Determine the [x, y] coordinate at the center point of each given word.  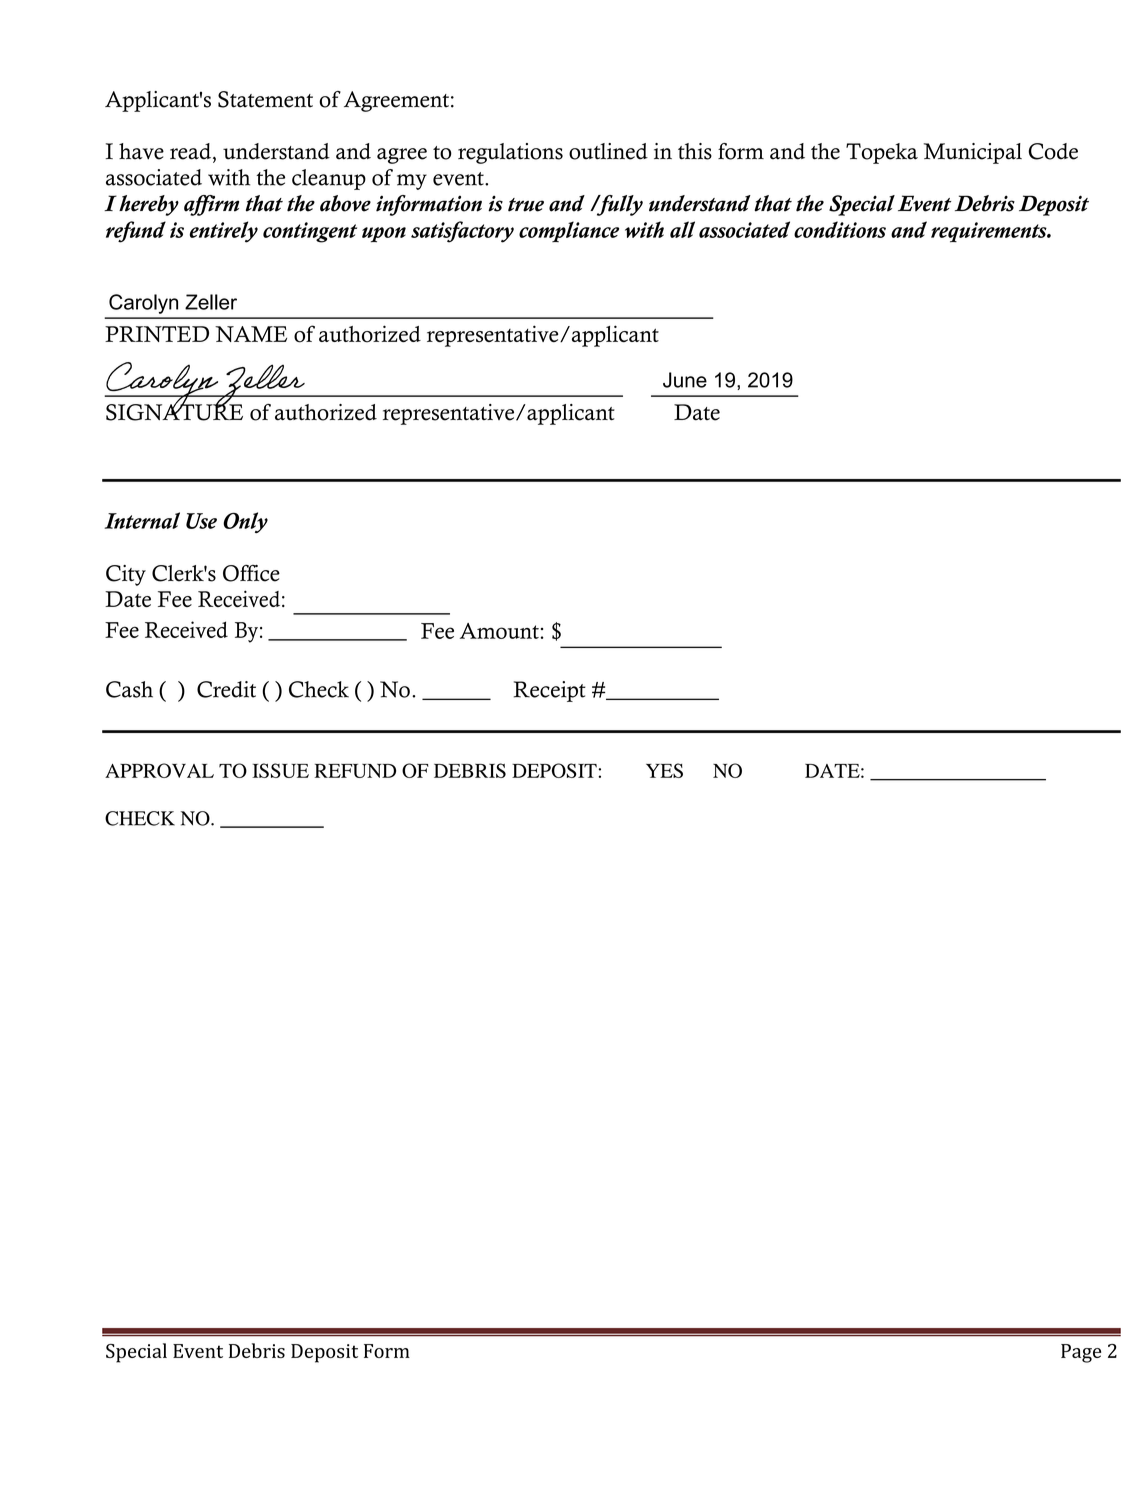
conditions [840, 229]
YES [664, 770]
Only [245, 522]
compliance [569, 231]
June [685, 380]
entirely [224, 232]
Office [251, 573]
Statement [265, 99]
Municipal [973, 153]
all [682, 229]
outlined [608, 151]
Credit [226, 689]
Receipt [550, 691]
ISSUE [280, 770]
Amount [499, 631]
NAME [251, 334]
